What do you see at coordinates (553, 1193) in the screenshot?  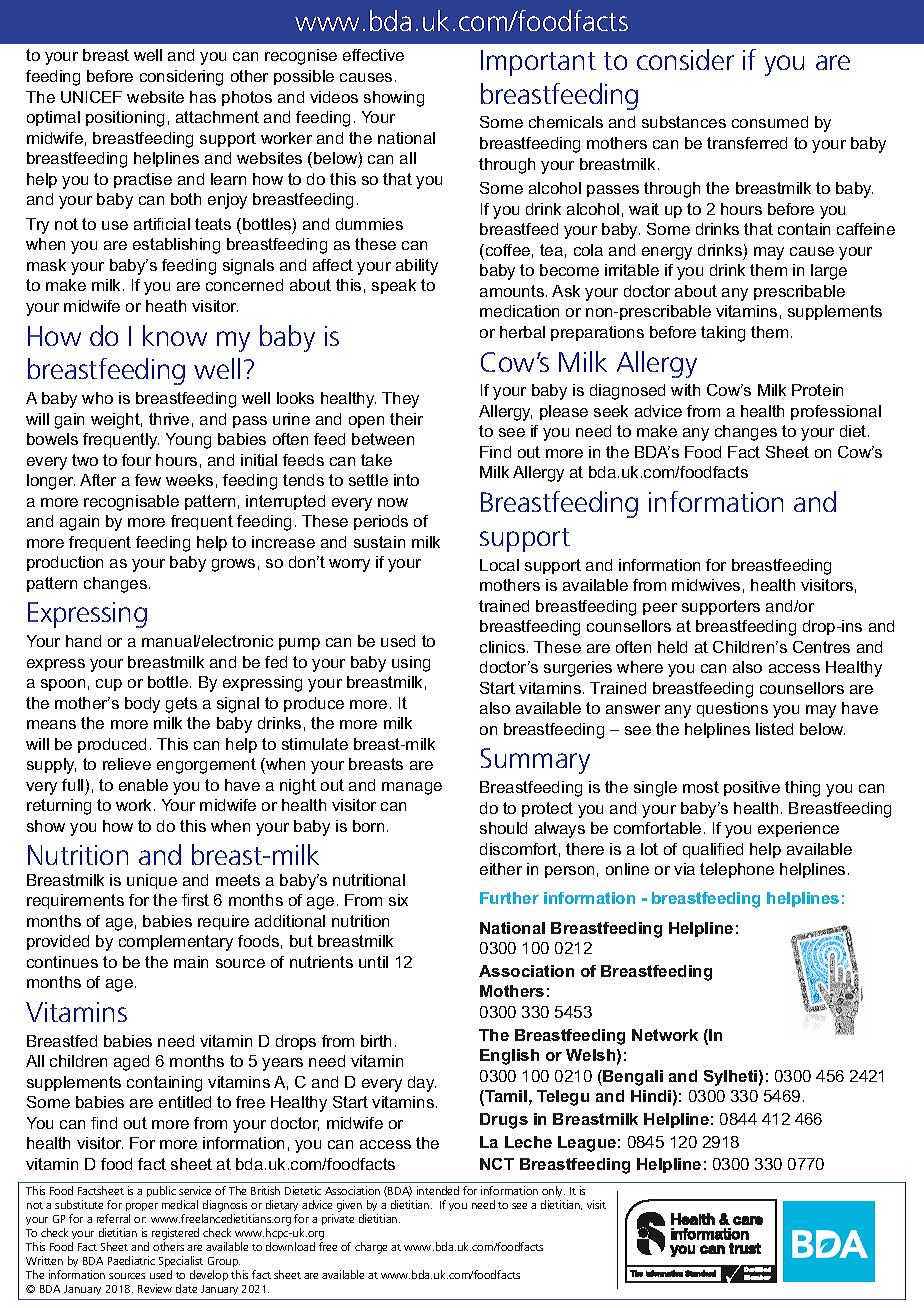 I see `only` at bounding box center [553, 1193].
